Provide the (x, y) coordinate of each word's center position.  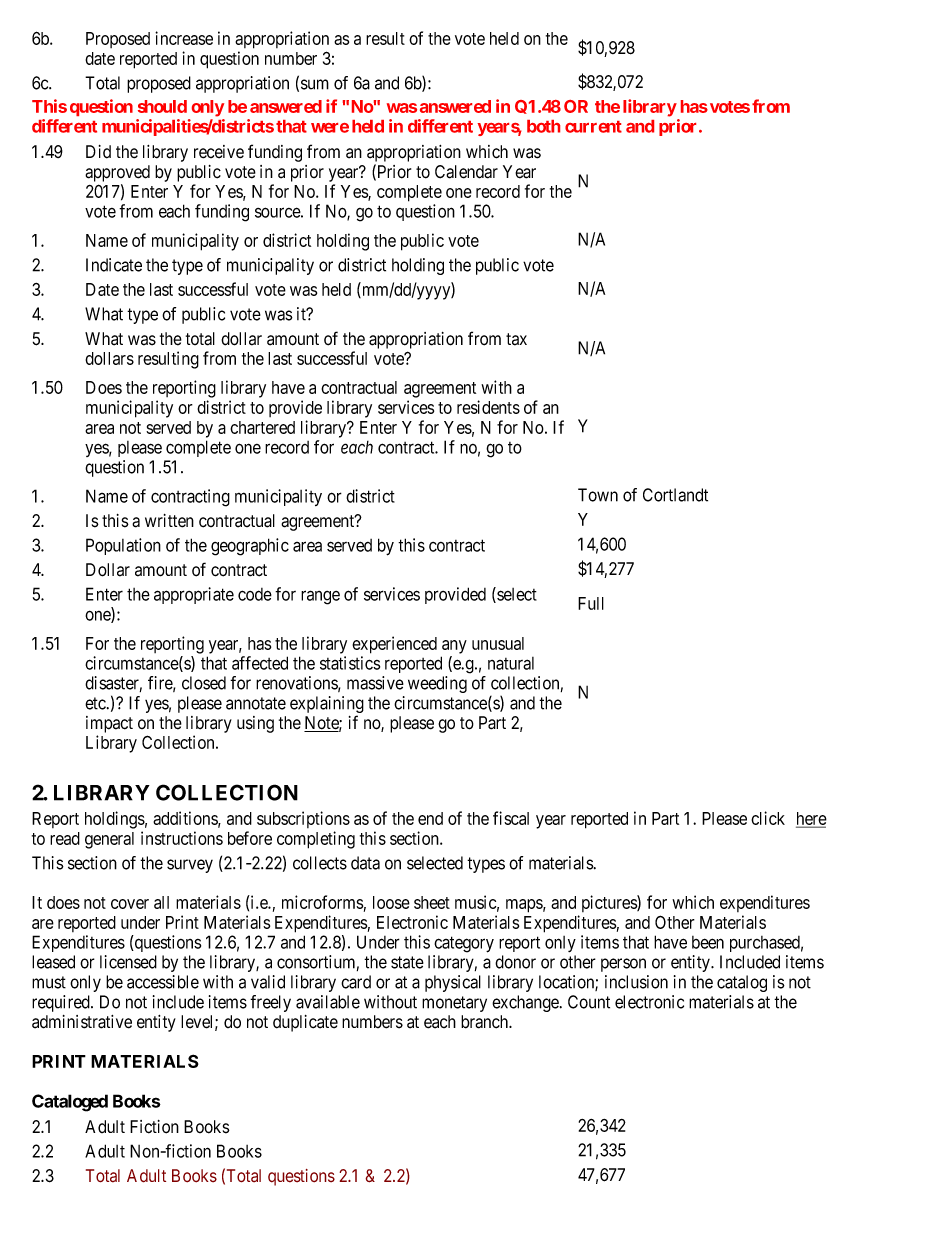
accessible (163, 982)
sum (315, 84)
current (593, 127)
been (708, 942)
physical (453, 983)
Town (598, 495)
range (320, 597)
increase (184, 38)
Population (123, 546)
